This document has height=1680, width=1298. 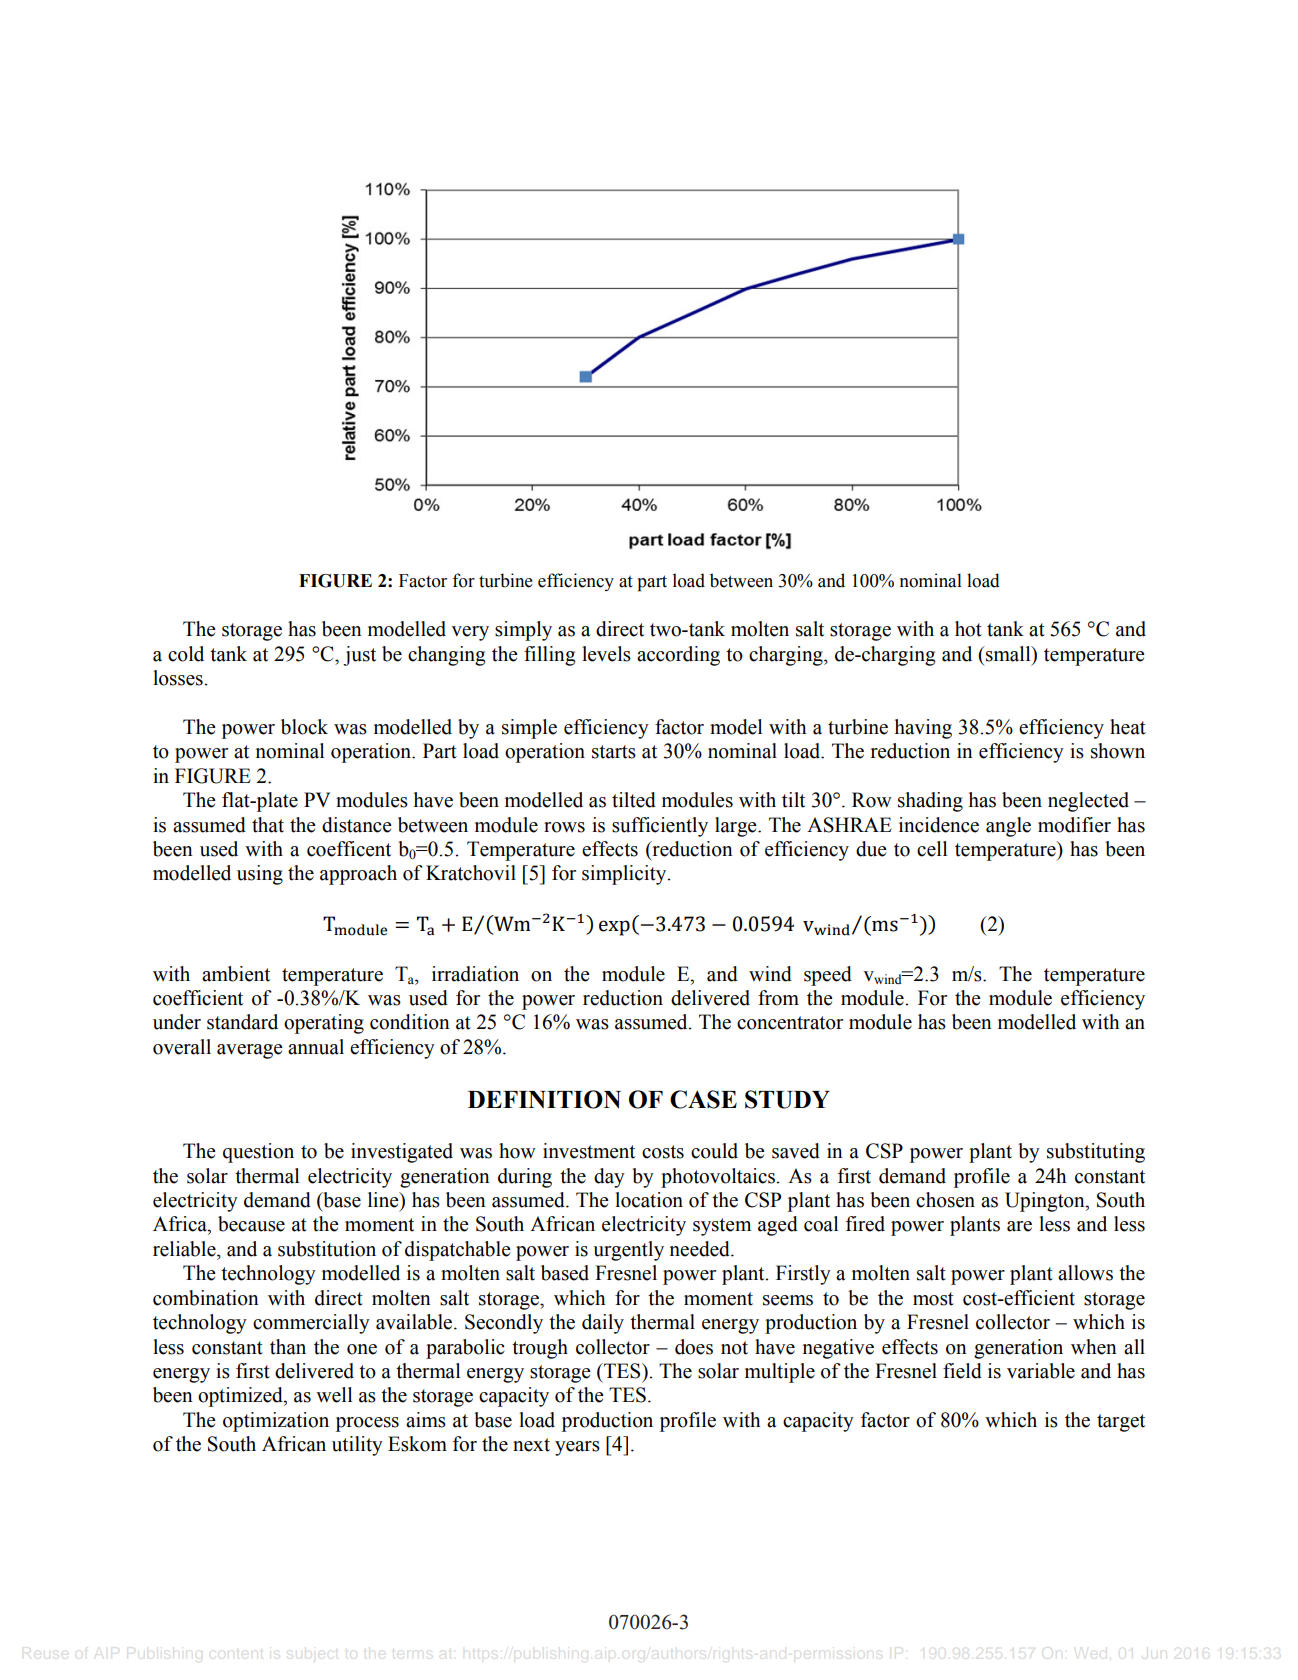 What do you see at coordinates (1008, 654) in the document?
I see `small` at bounding box center [1008, 654].
